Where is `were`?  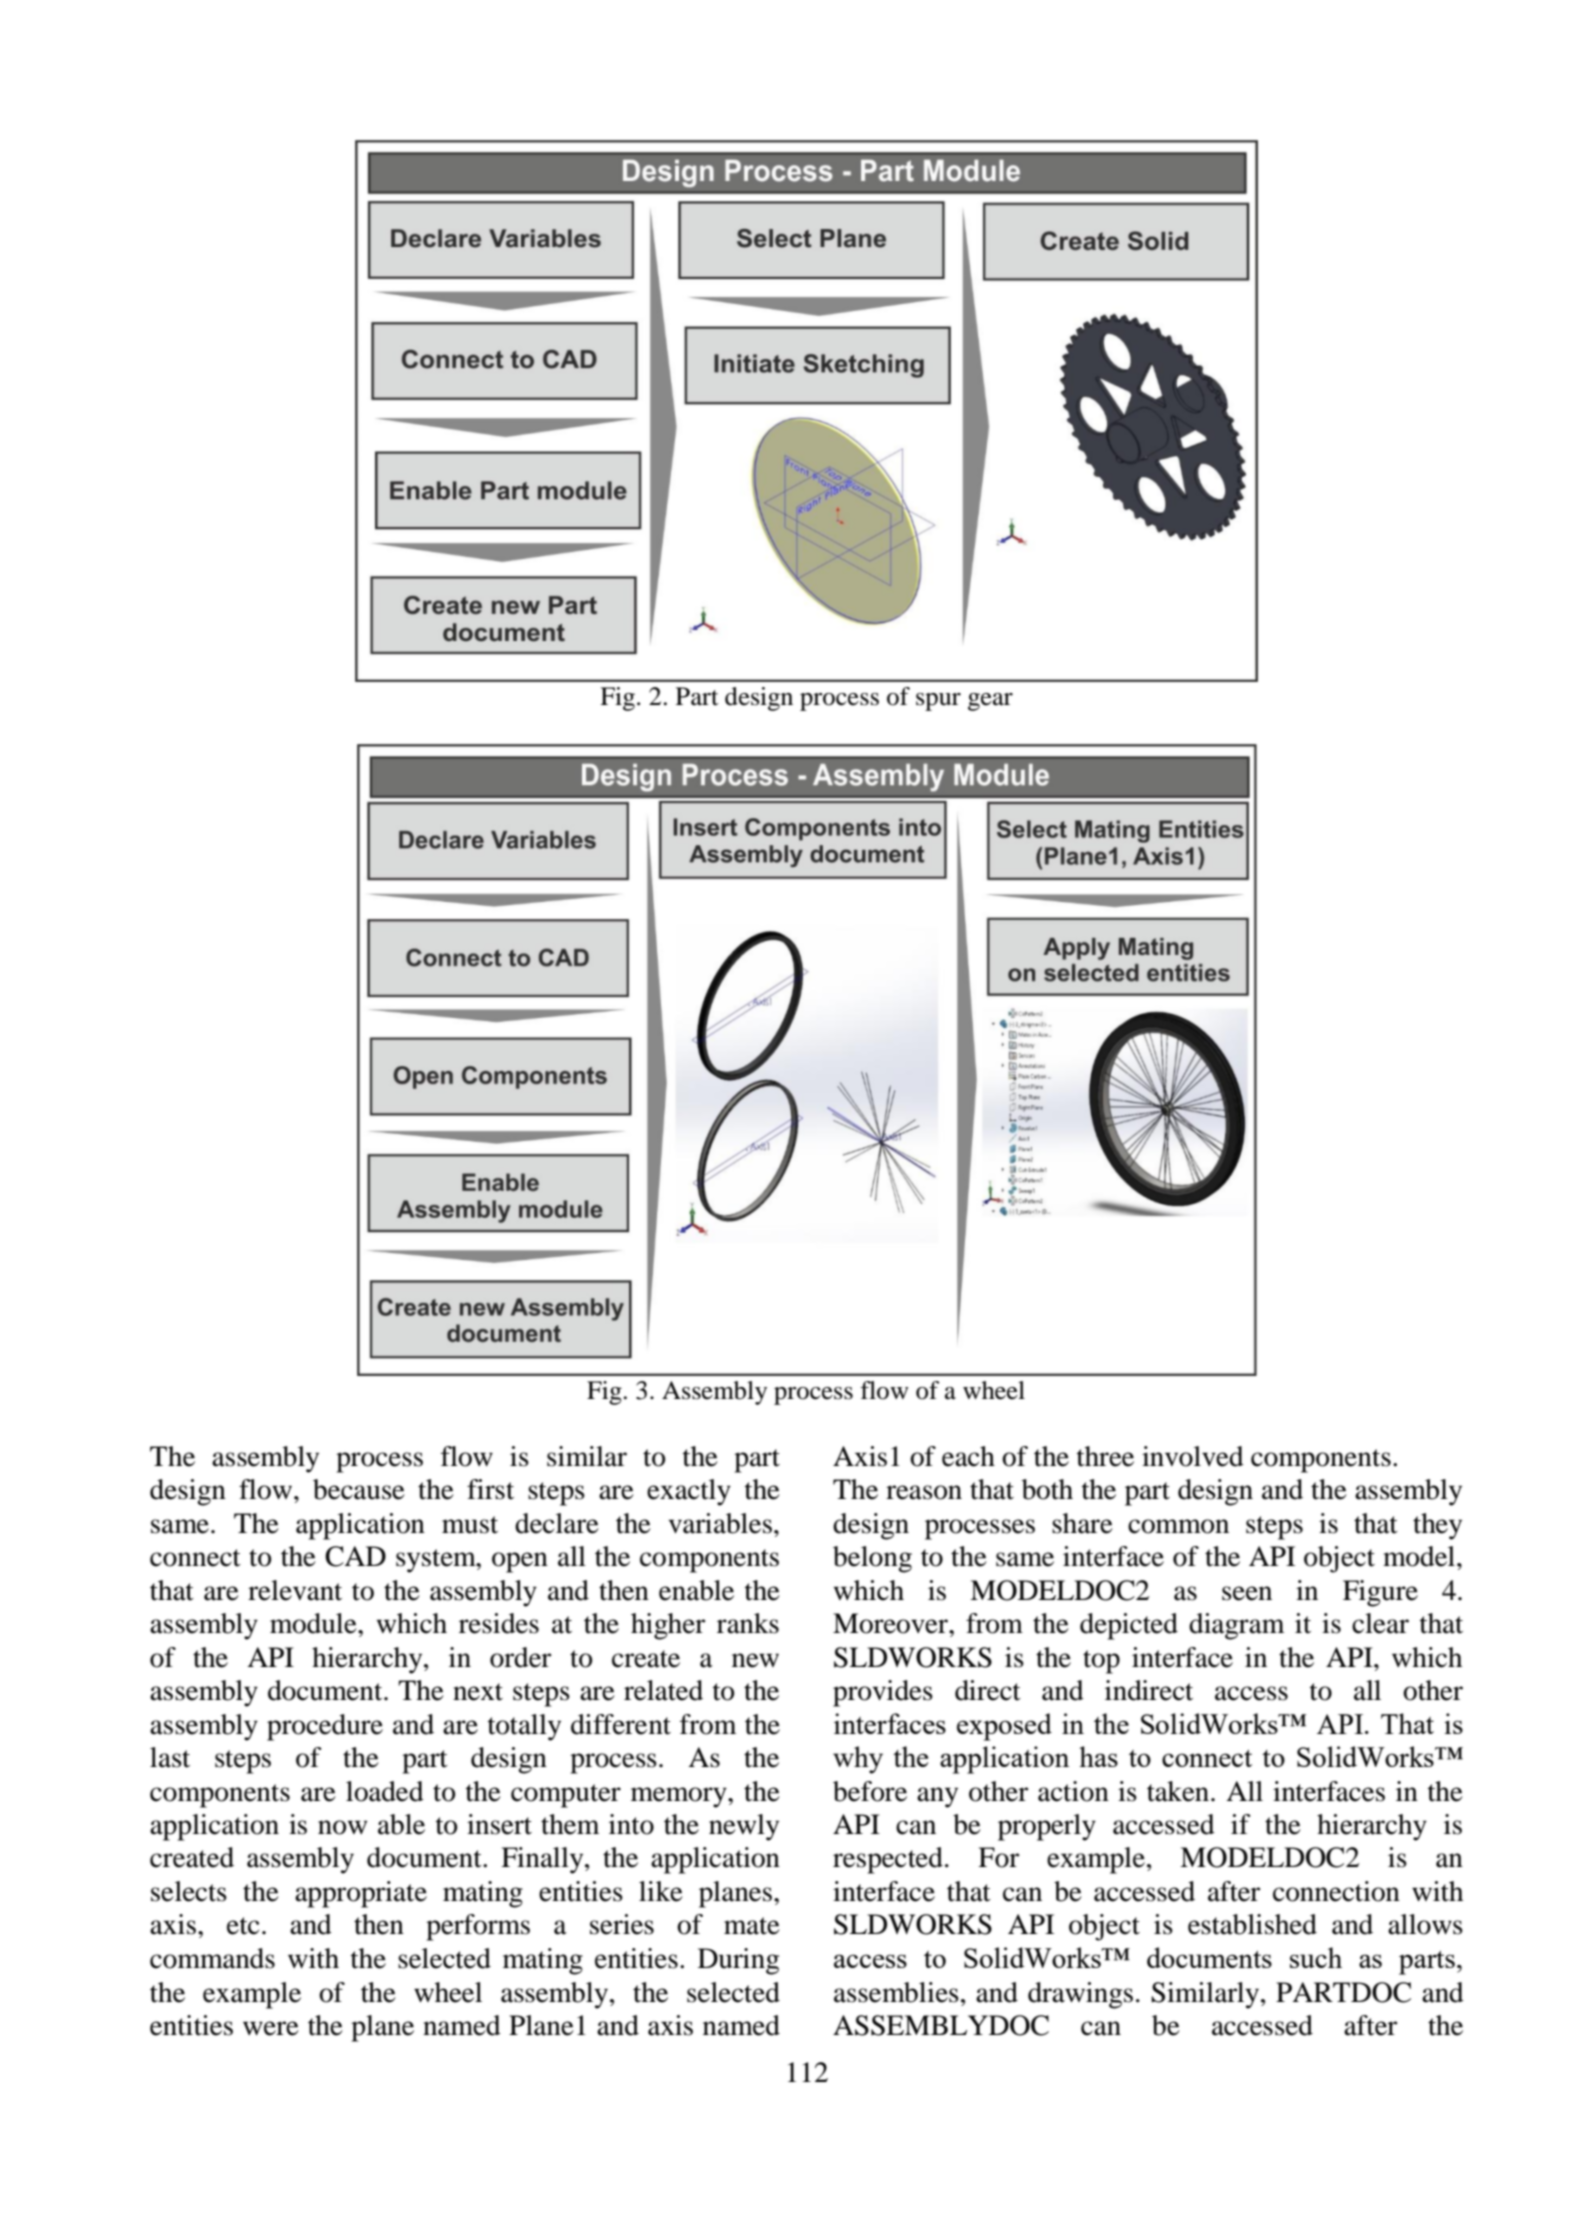
were is located at coordinates (271, 2028).
